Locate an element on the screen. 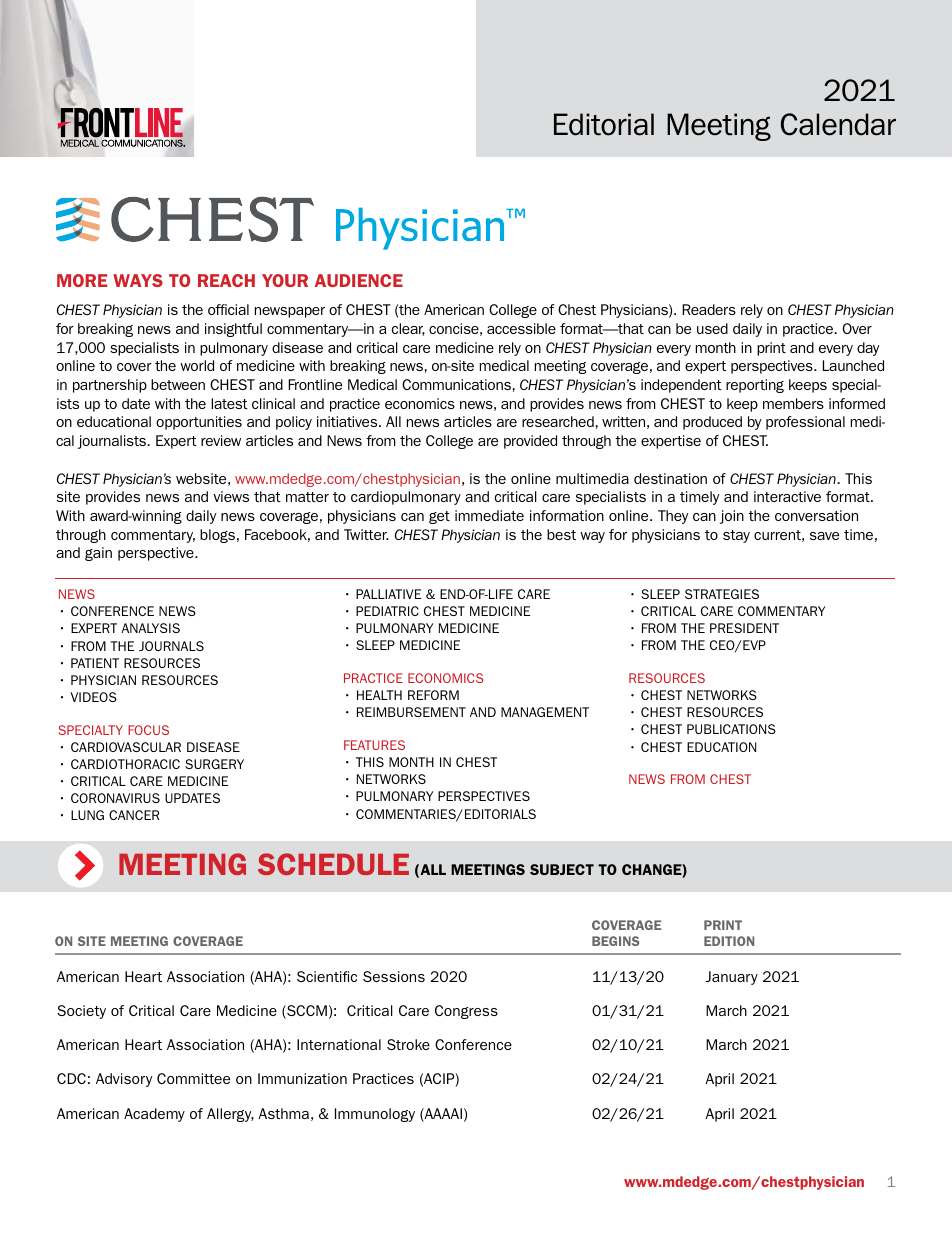 This screenshot has width=952, height=1233. Immunology is located at coordinates (375, 1115).
